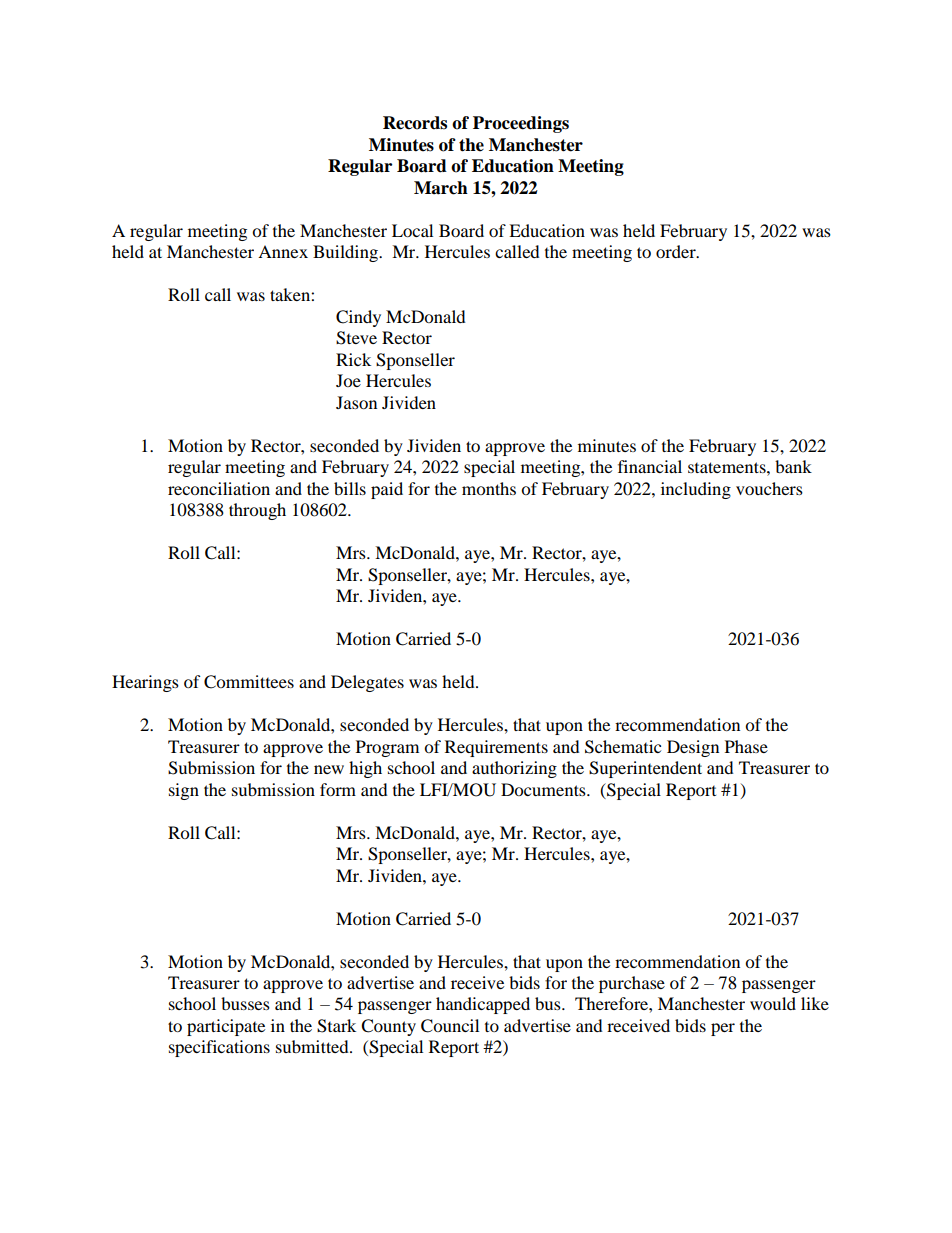  I want to click on Annex, so click(283, 251).
